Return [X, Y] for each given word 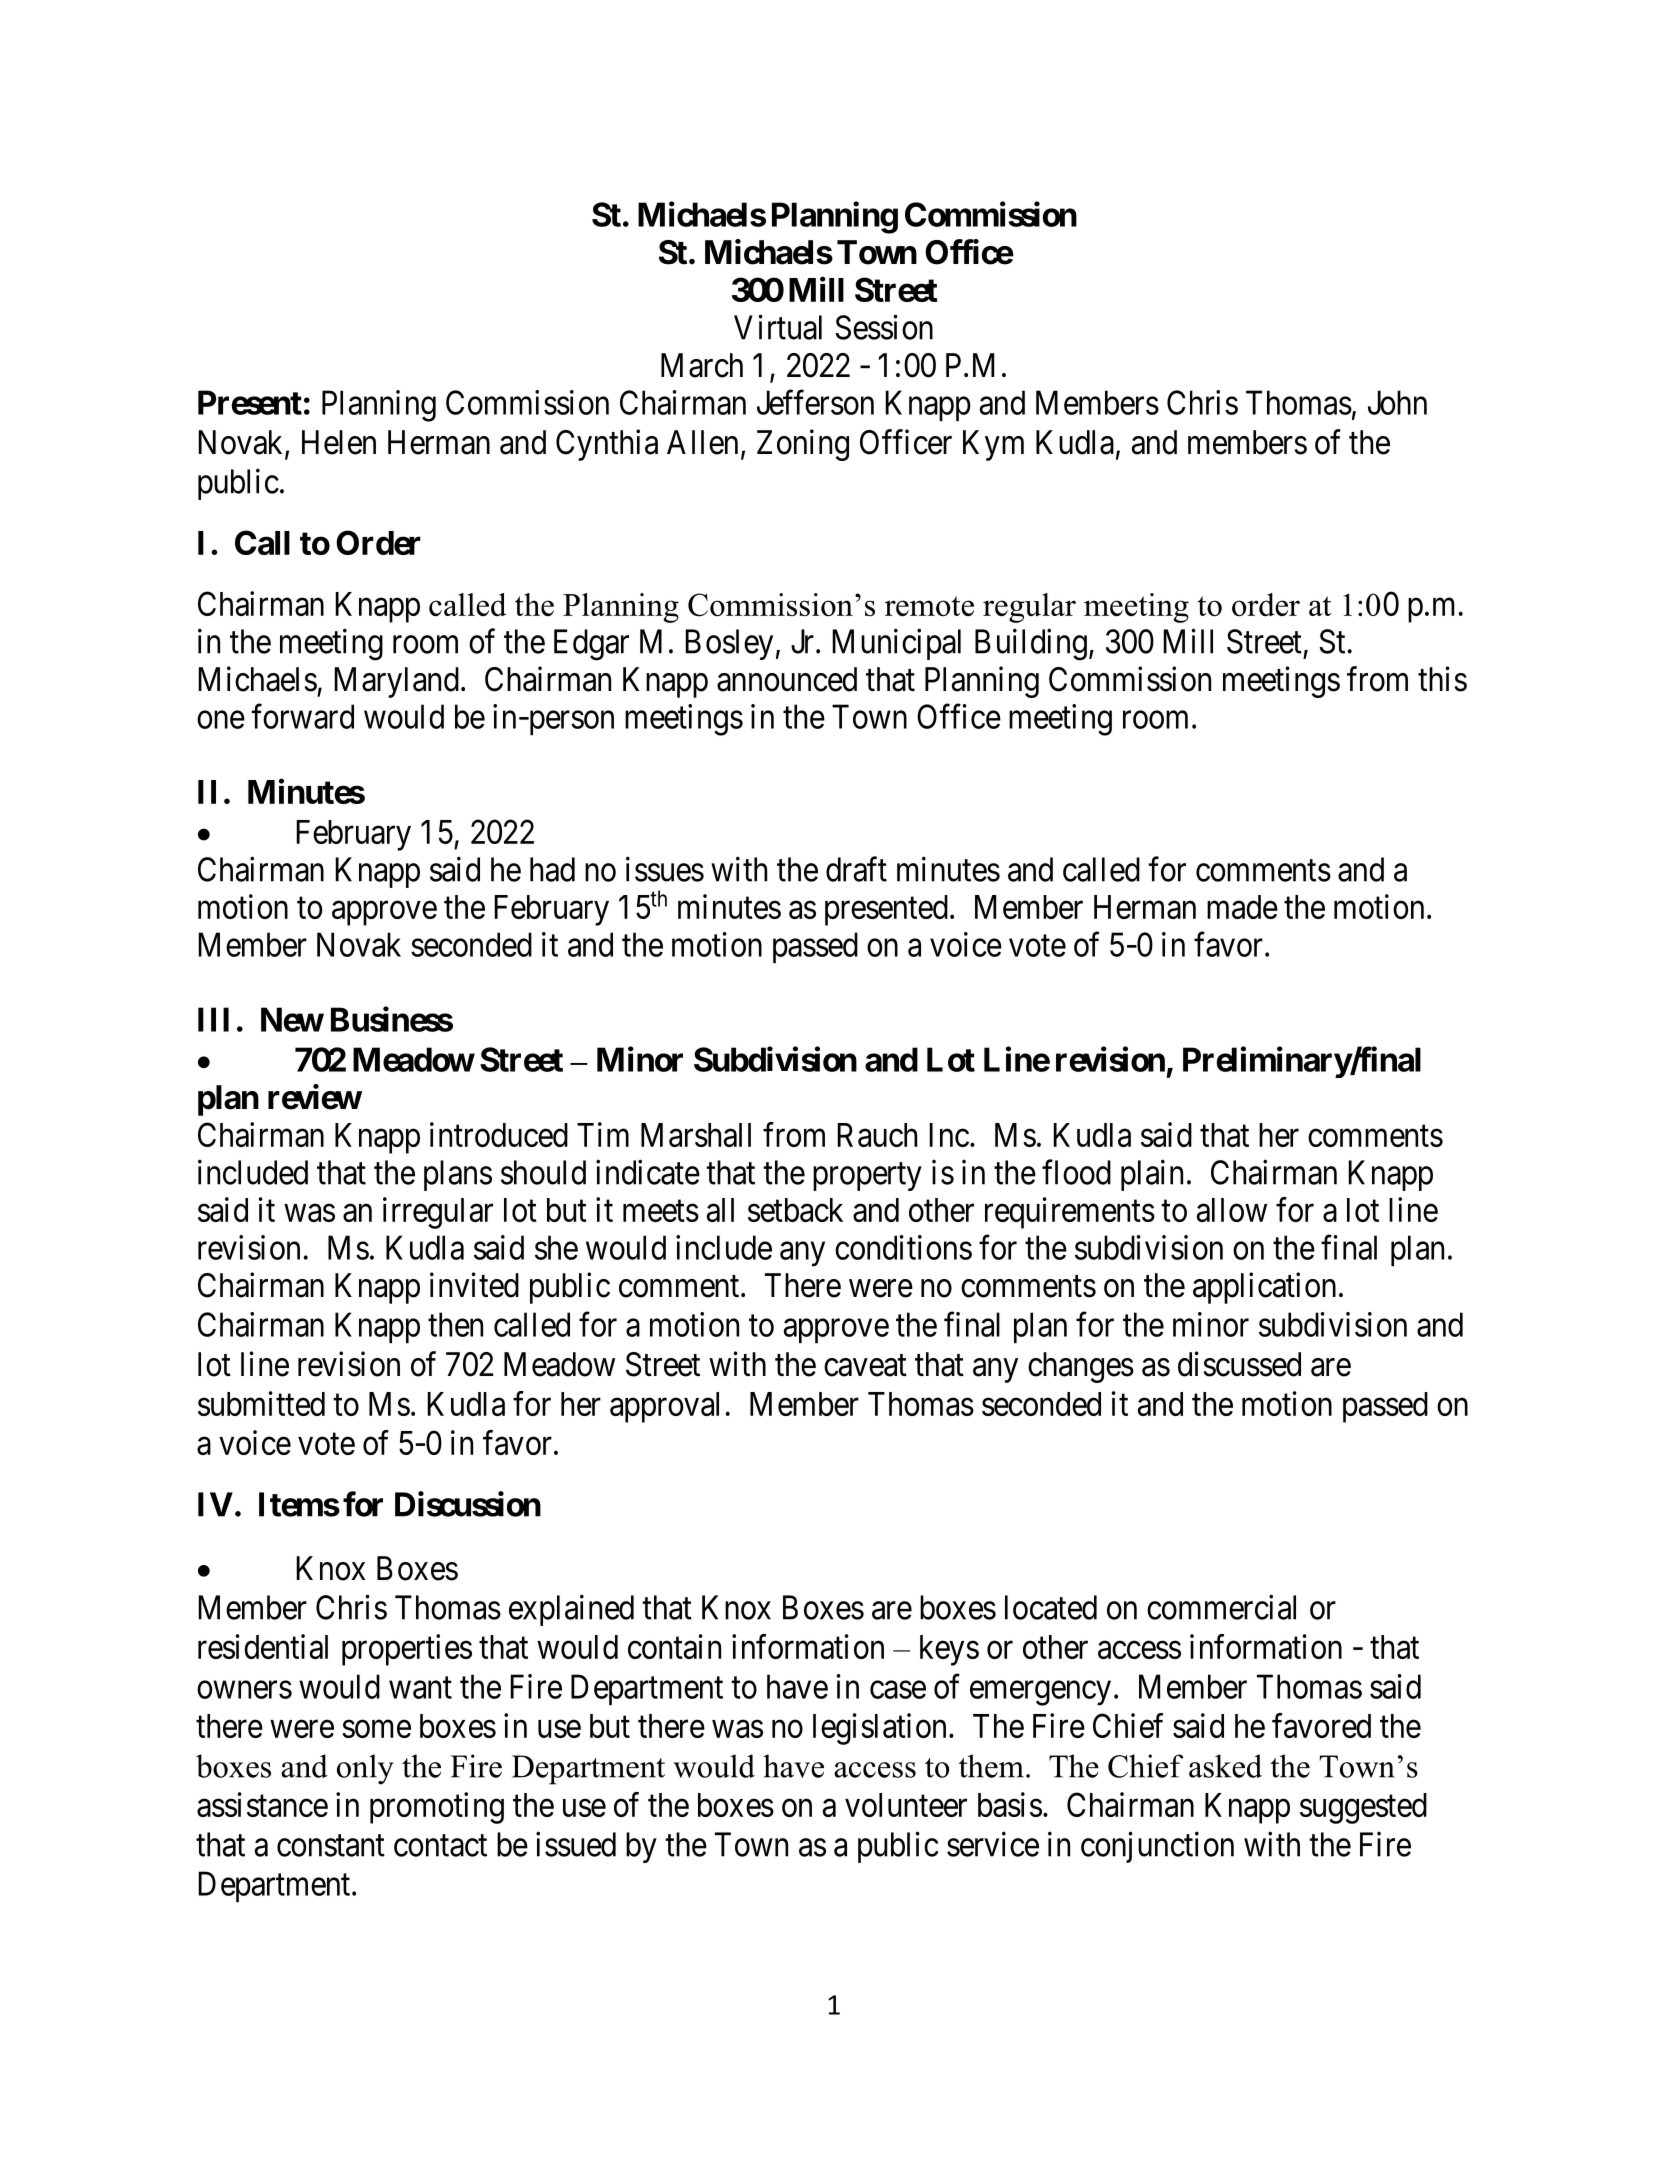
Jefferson [815, 402]
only [365, 1769]
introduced [499, 1134]
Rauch [877, 1135]
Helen [339, 442]
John [1397, 402]
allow [1232, 1210]
